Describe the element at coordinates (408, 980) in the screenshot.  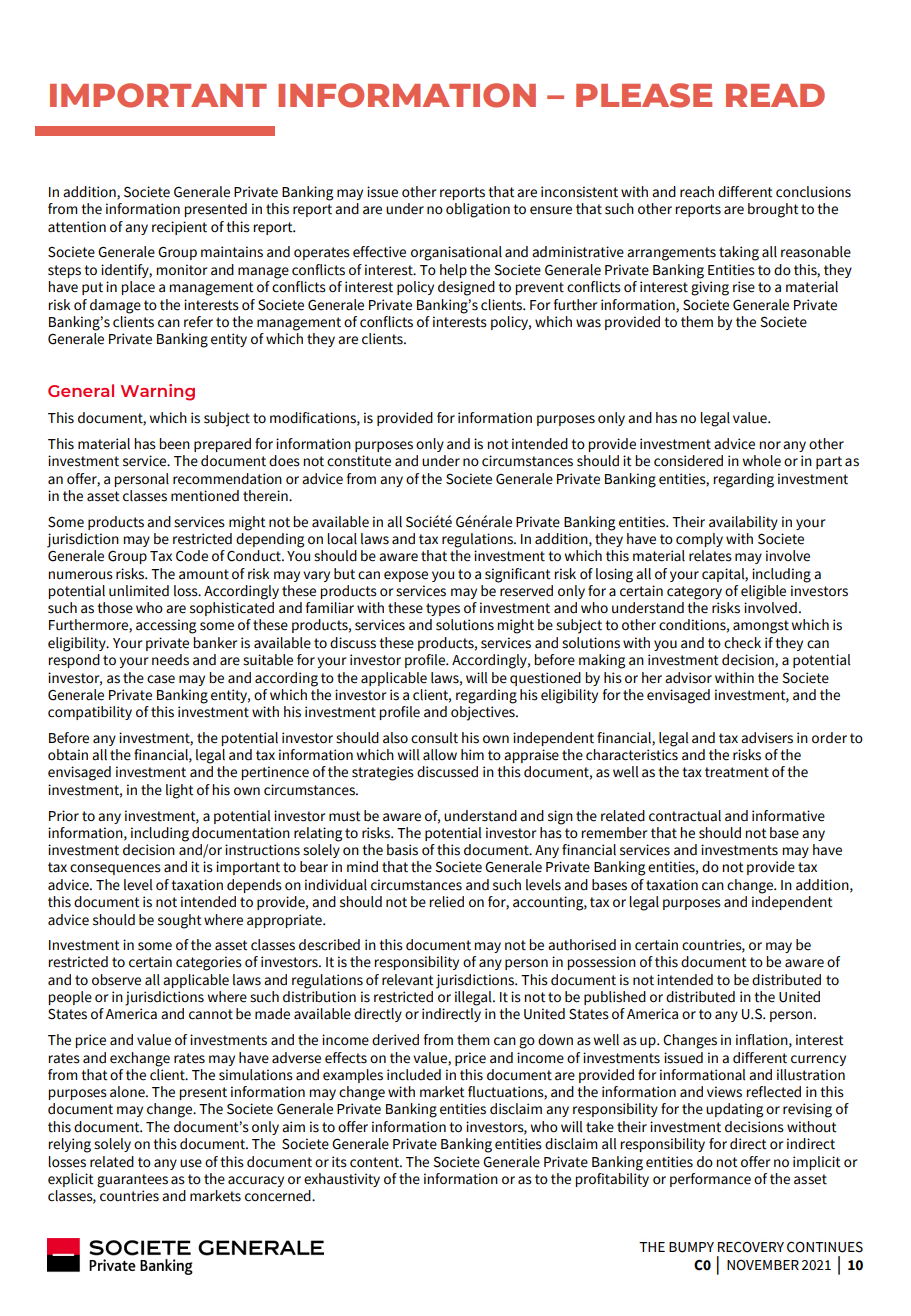
I see `relevant` at that location.
